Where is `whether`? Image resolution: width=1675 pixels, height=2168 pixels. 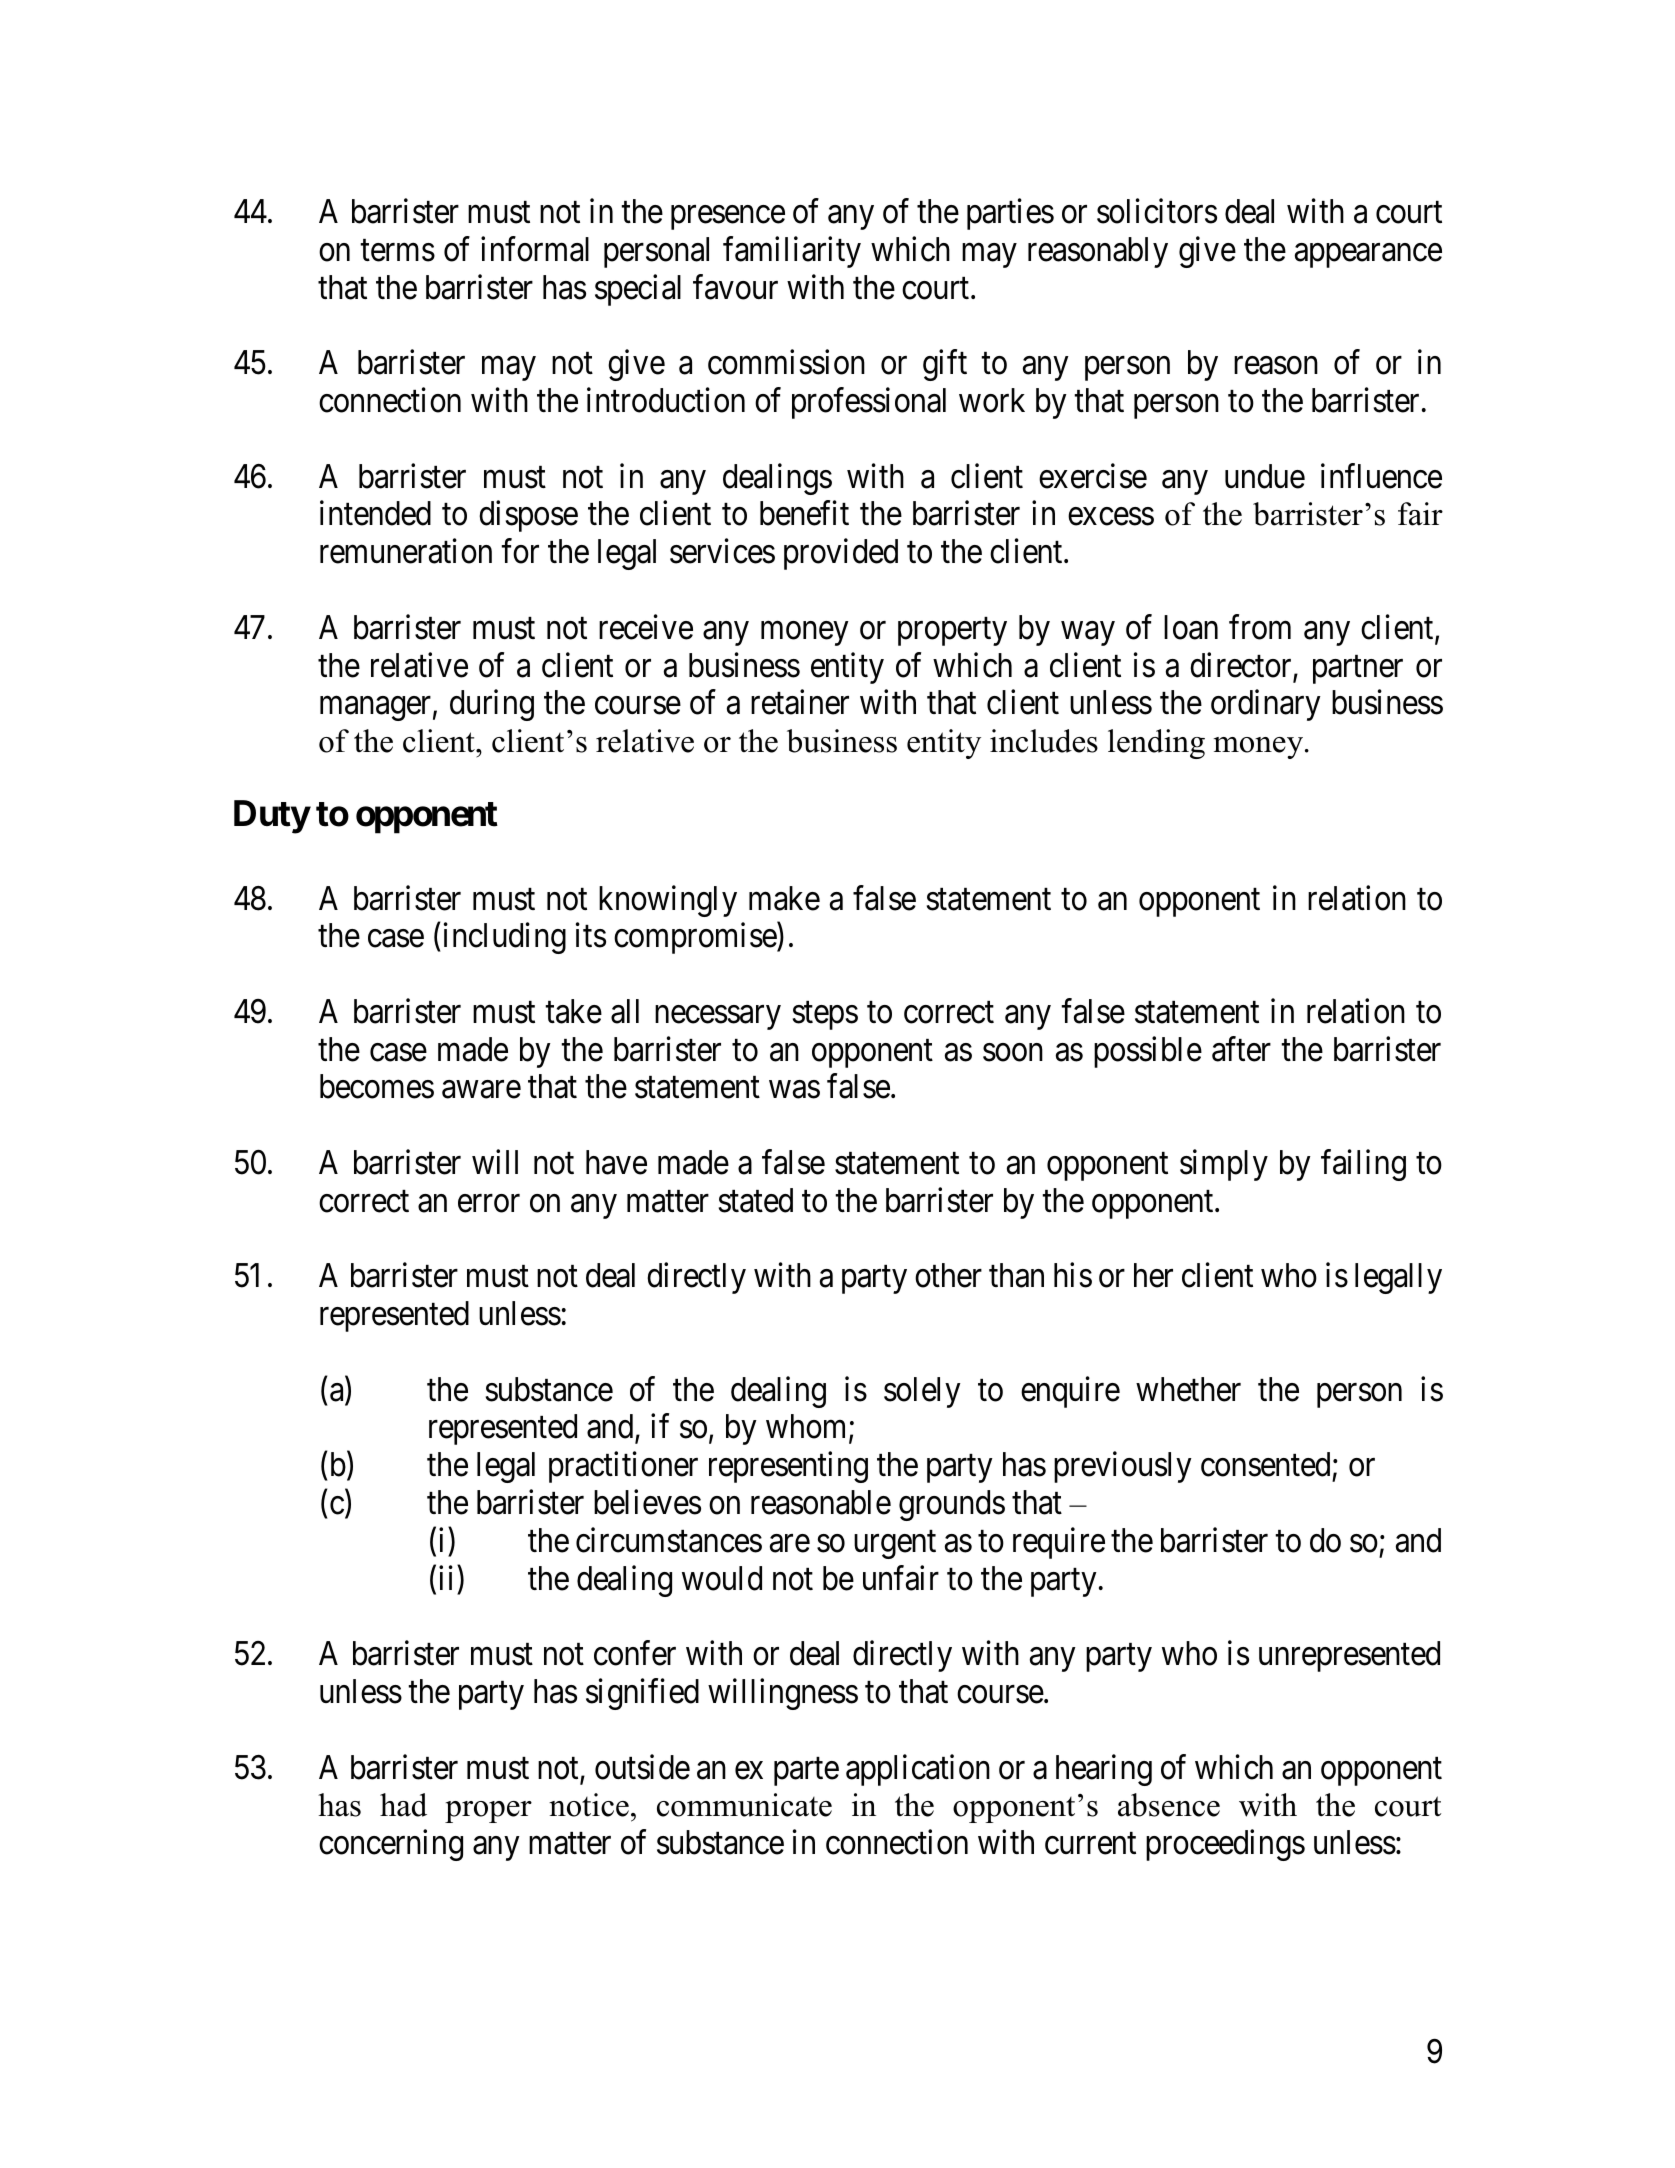
whether is located at coordinates (1188, 1389).
